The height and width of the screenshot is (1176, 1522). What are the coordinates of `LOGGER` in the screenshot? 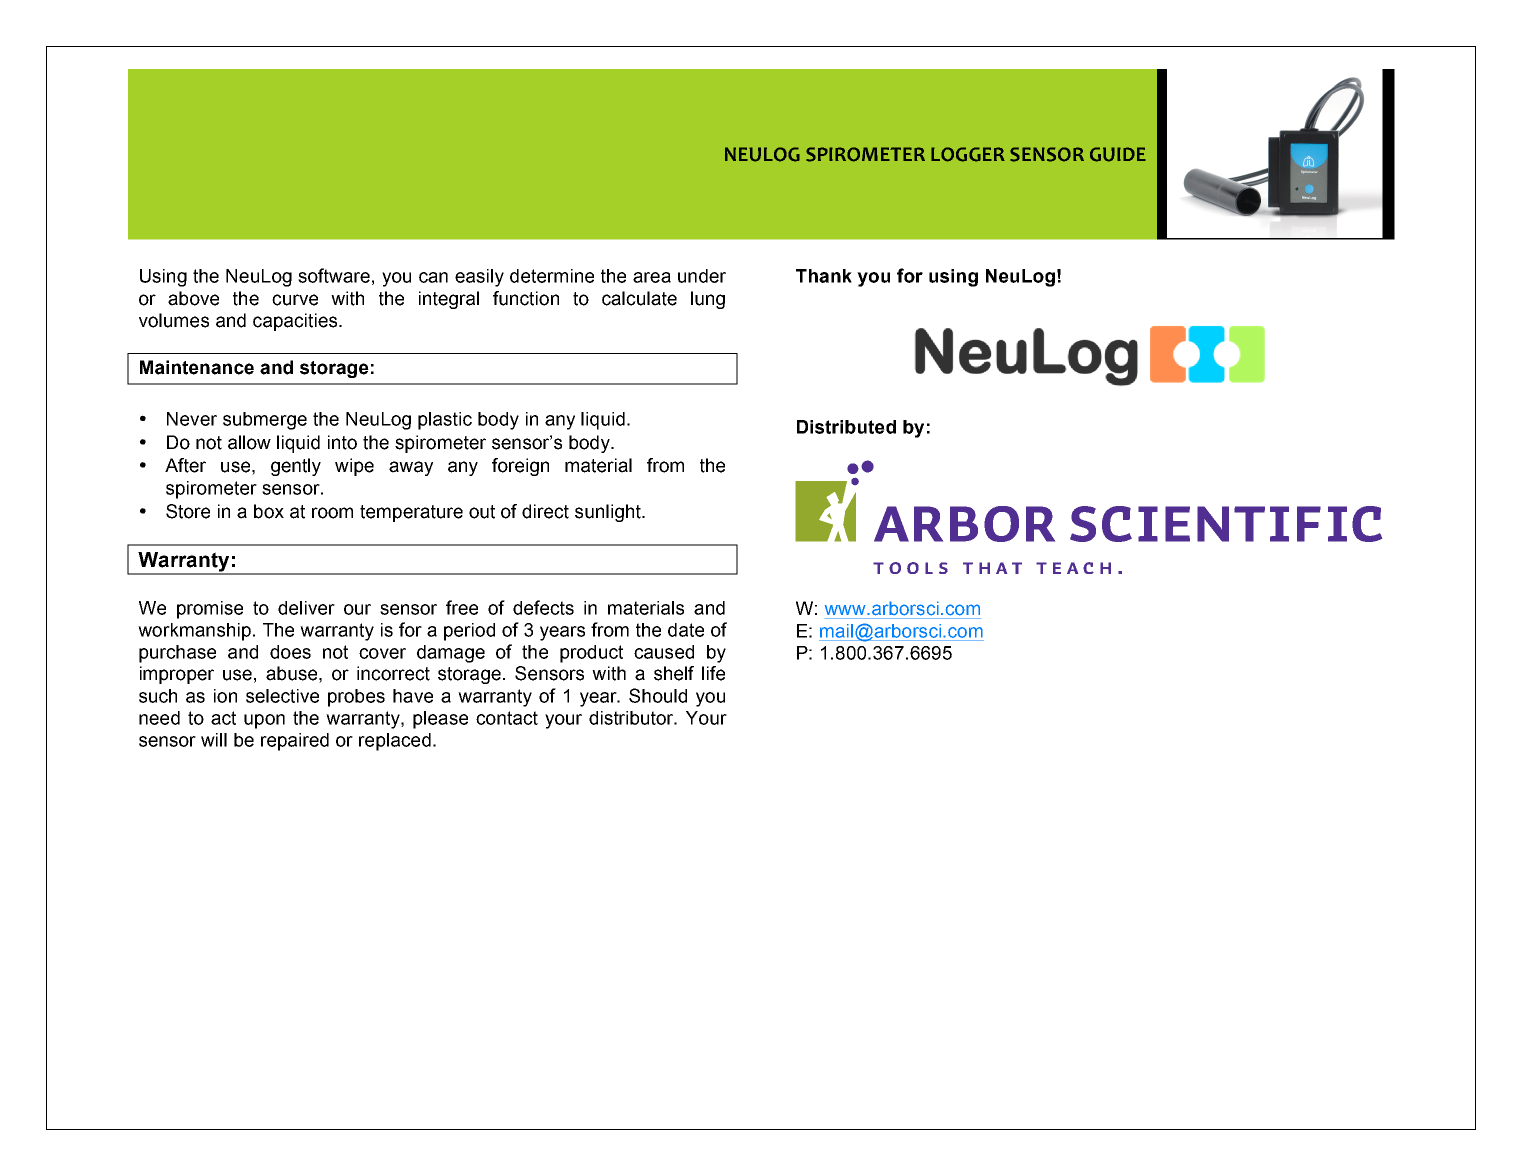 It's located at (968, 154).
